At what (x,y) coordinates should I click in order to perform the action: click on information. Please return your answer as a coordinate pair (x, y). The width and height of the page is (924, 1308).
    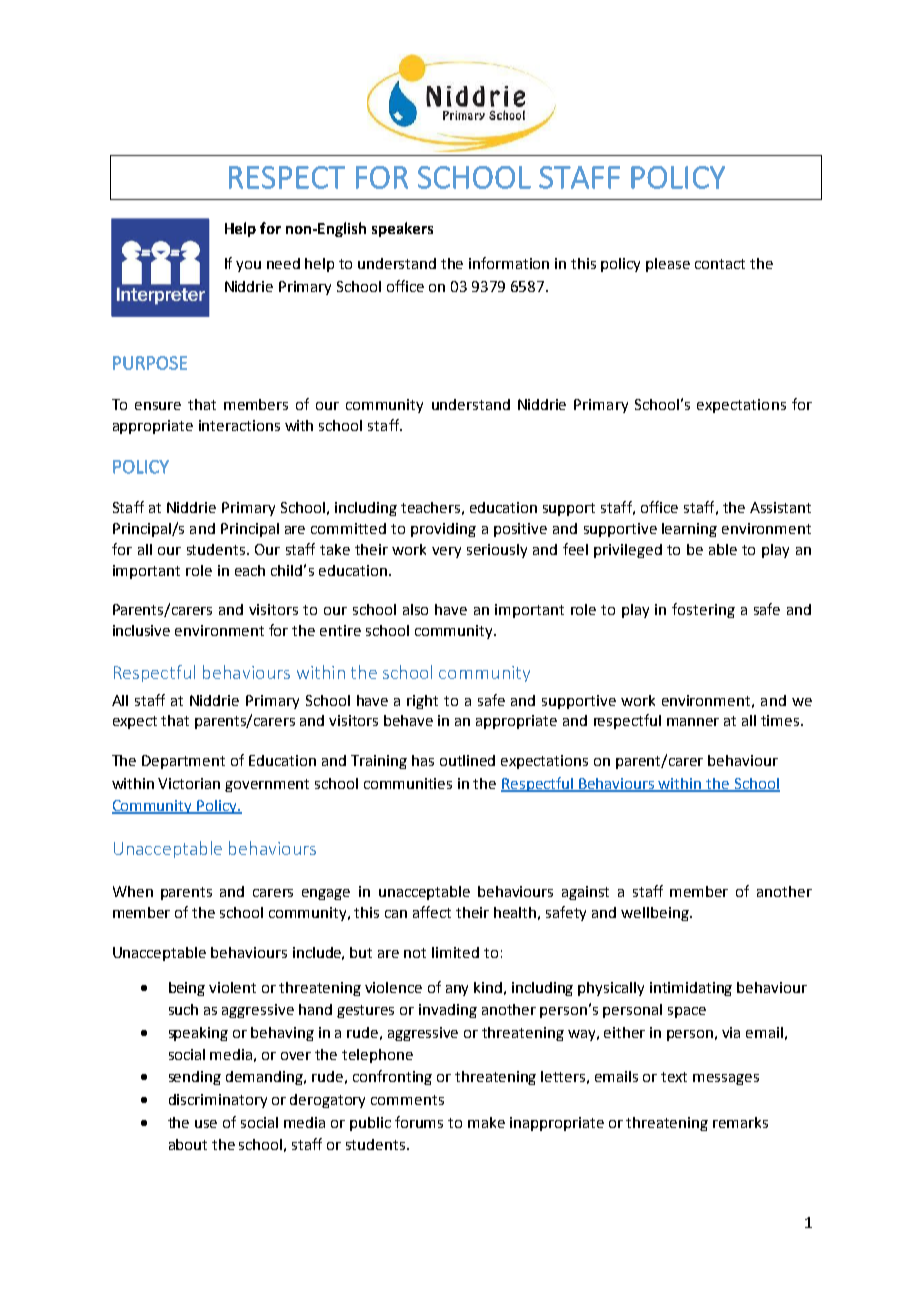
    Looking at the image, I should click on (509, 263).
